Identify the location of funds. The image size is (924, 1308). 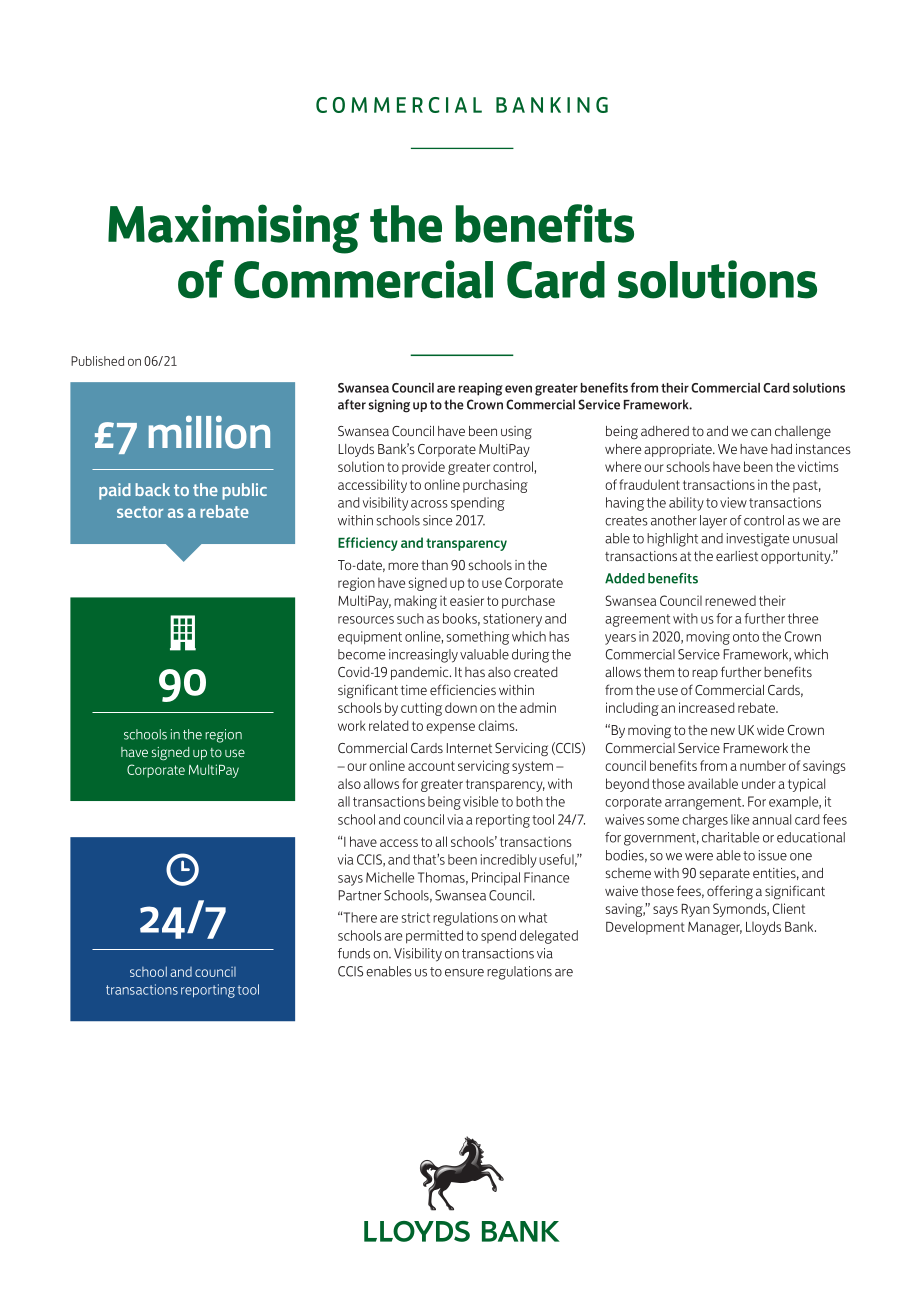
(354, 953).
